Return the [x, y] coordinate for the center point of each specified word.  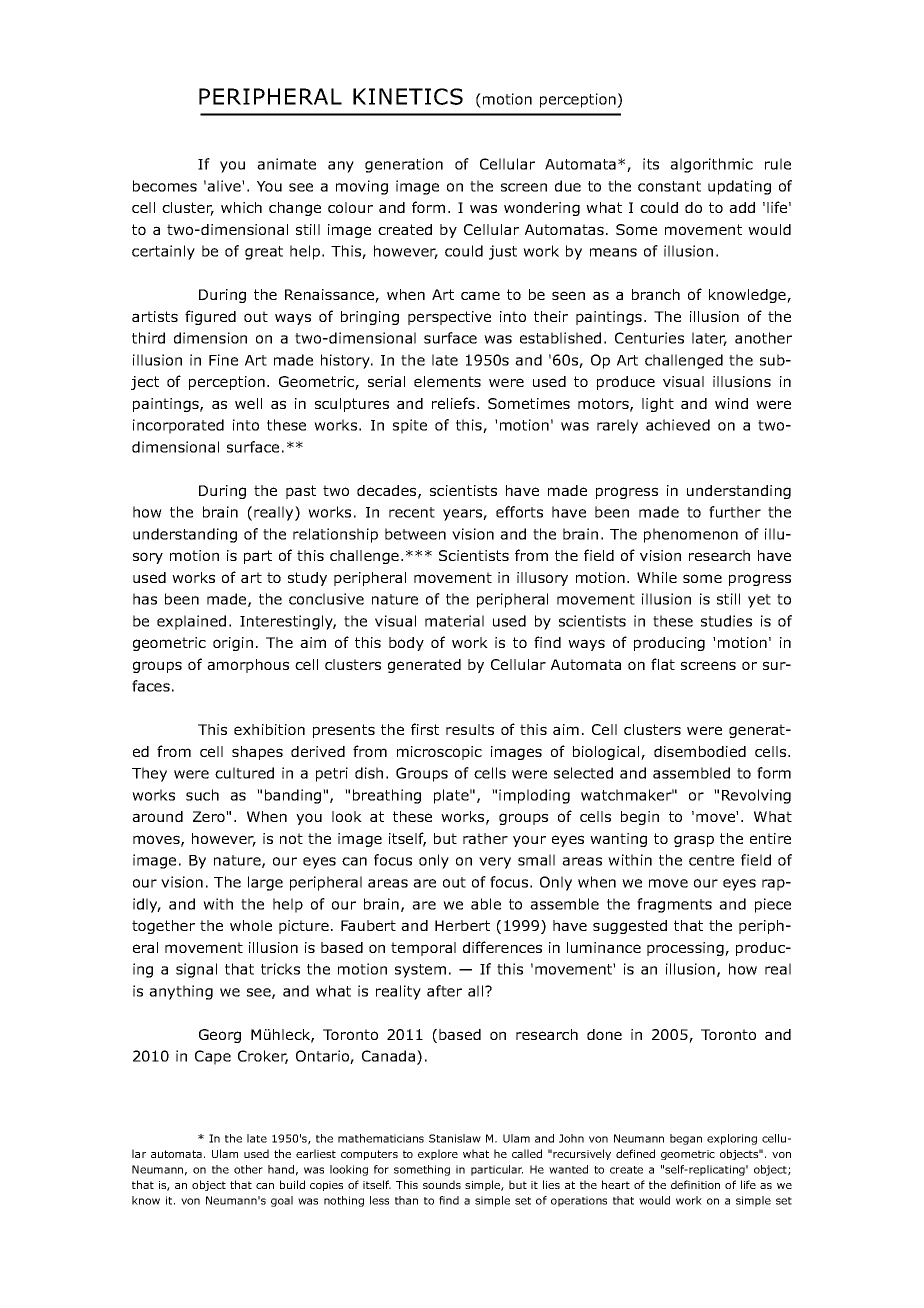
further [735, 512]
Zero [210, 816]
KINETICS [408, 96]
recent [412, 512]
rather [485, 838]
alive [225, 186]
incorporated [178, 426]
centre [711, 860]
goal [282, 1201]
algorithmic [711, 165]
